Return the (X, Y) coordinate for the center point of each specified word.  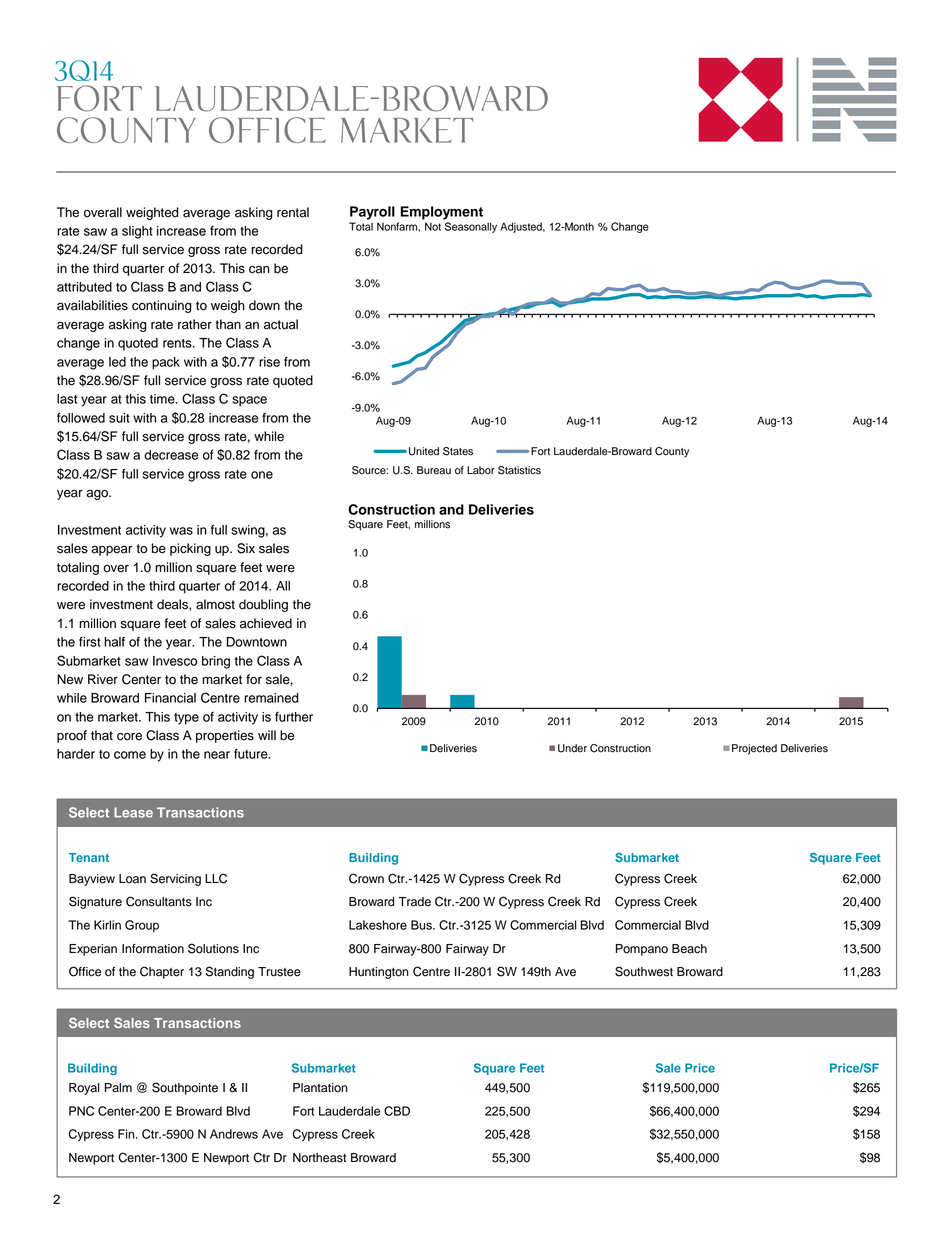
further (294, 717)
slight (137, 232)
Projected (754, 749)
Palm (118, 1088)
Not (433, 226)
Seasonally (471, 227)
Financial (170, 698)
